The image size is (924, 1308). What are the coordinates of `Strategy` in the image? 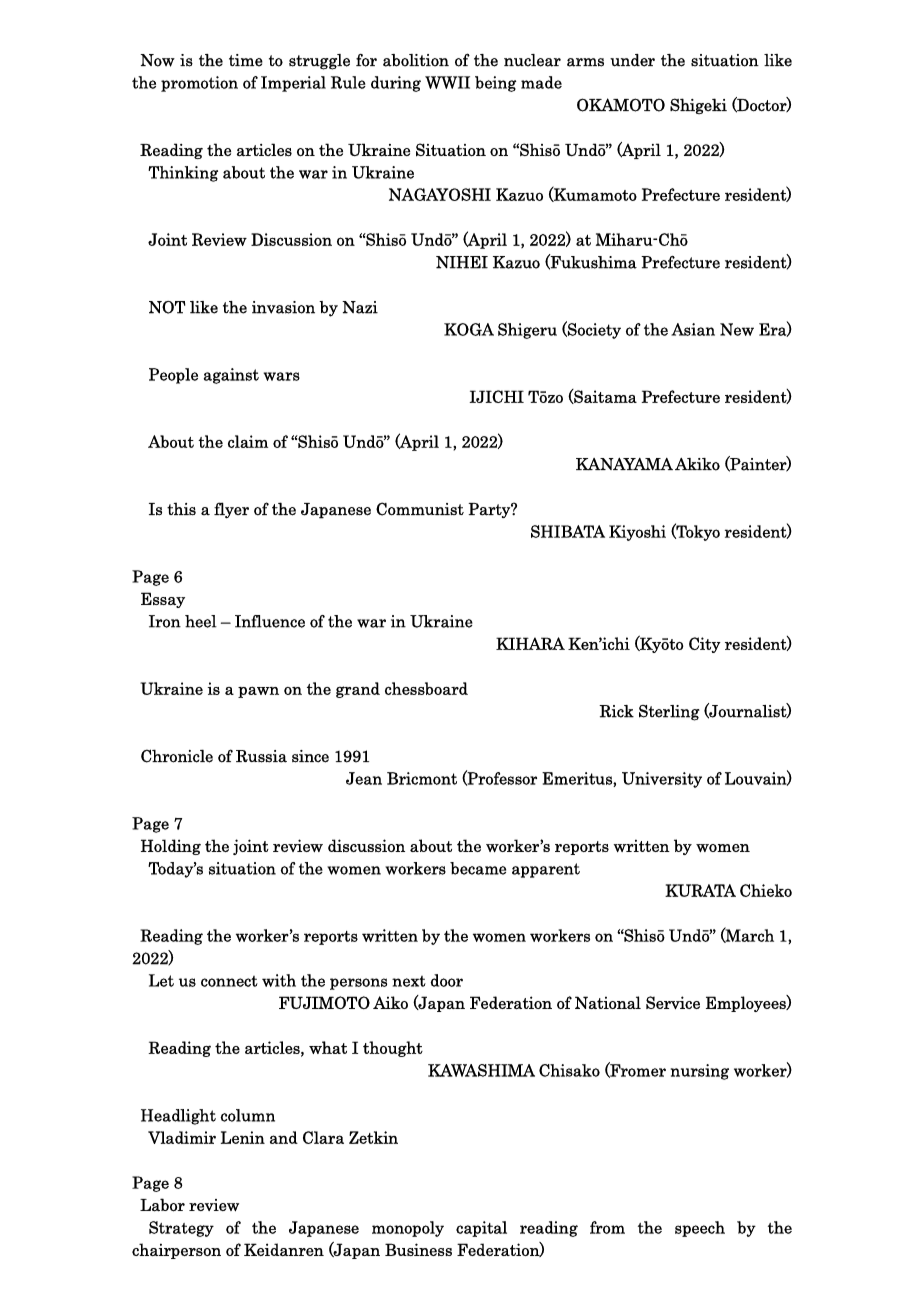 It's located at (181, 1229).
